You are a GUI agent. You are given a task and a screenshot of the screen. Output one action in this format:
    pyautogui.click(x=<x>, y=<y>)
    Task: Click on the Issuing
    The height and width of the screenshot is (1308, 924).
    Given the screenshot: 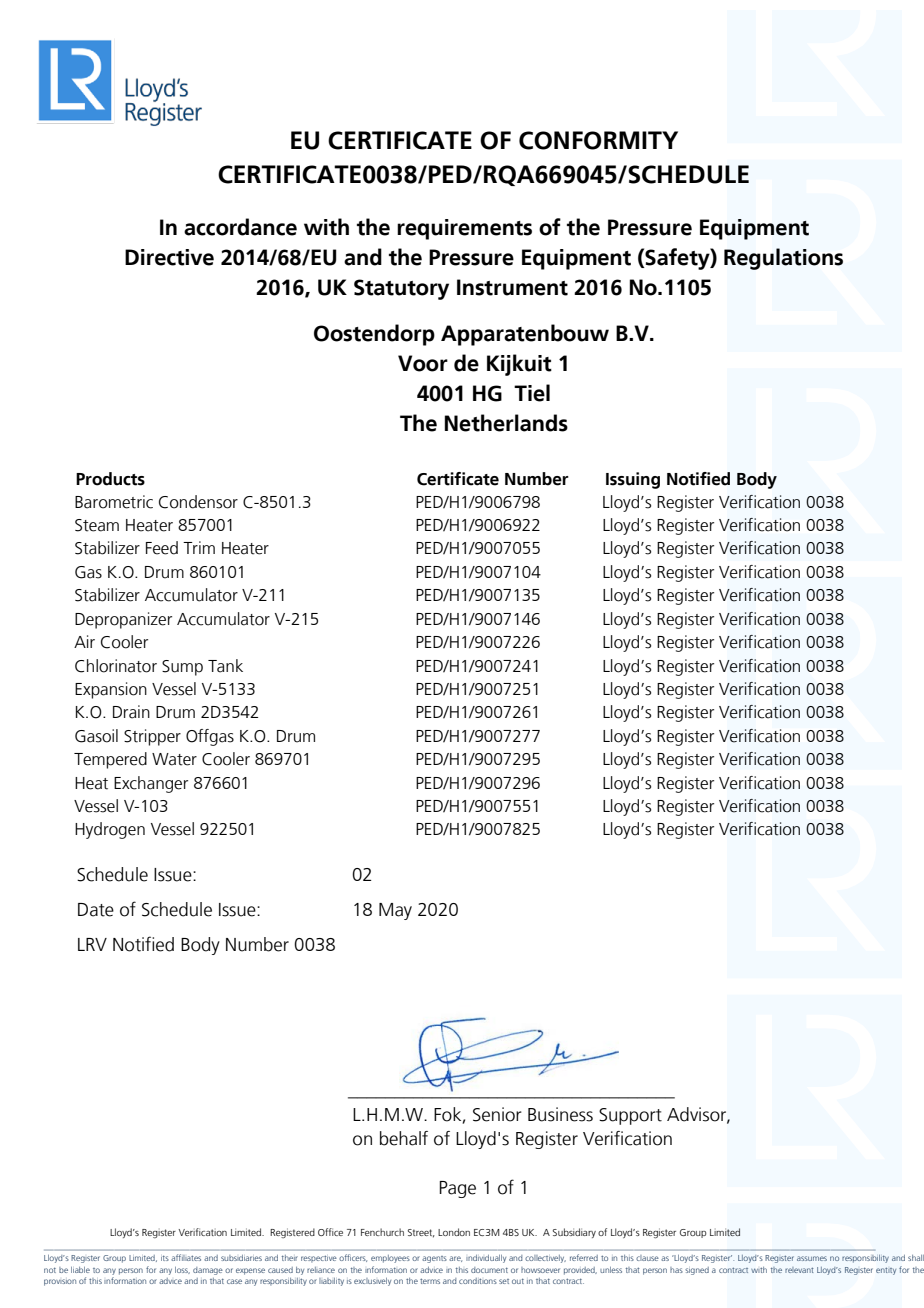 What is the action you would take?
    pyautogui.click(x=633, y=480)
